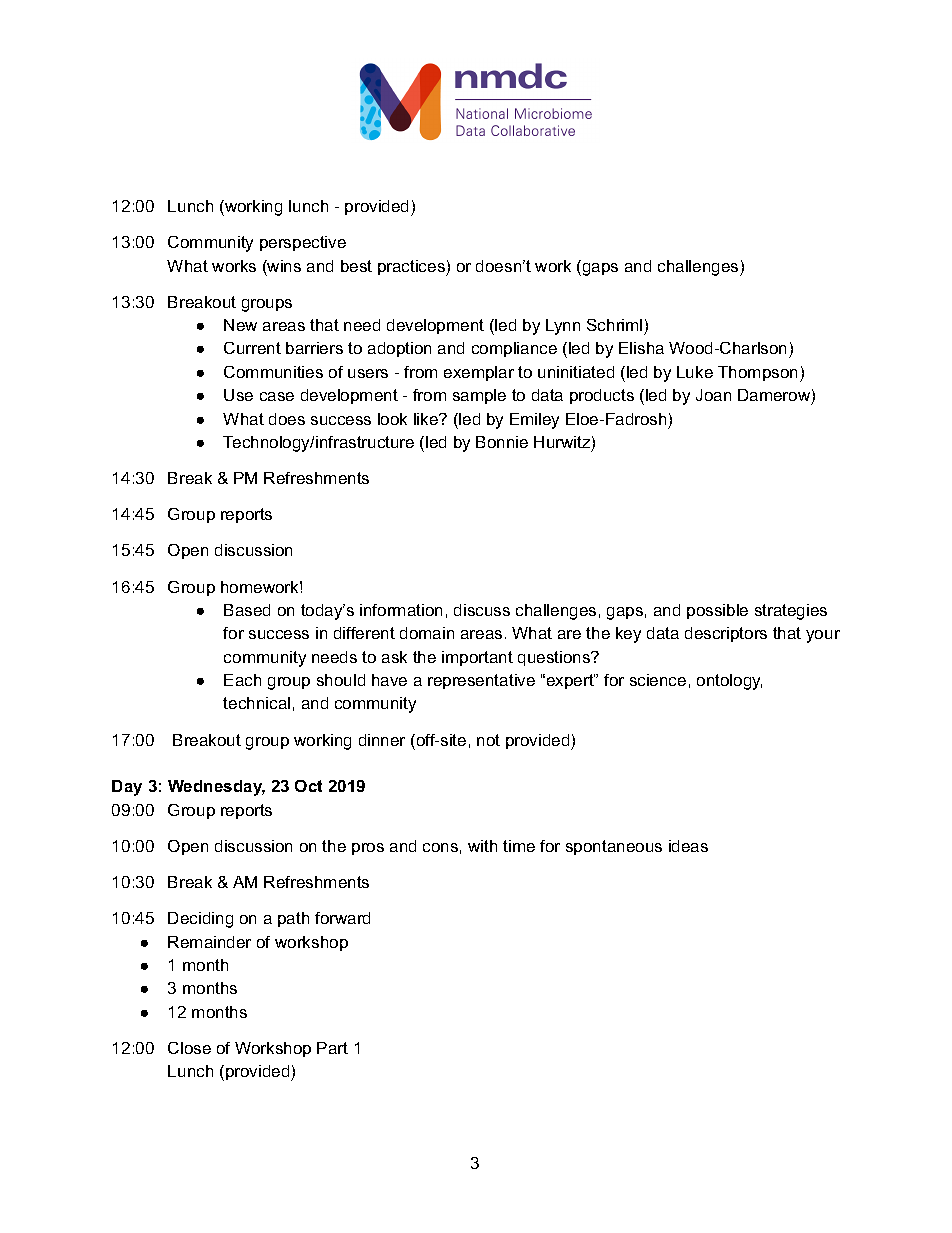  Describe the element at coordinates (332, 1048) in the screenshot. I see `Part` at that location.
